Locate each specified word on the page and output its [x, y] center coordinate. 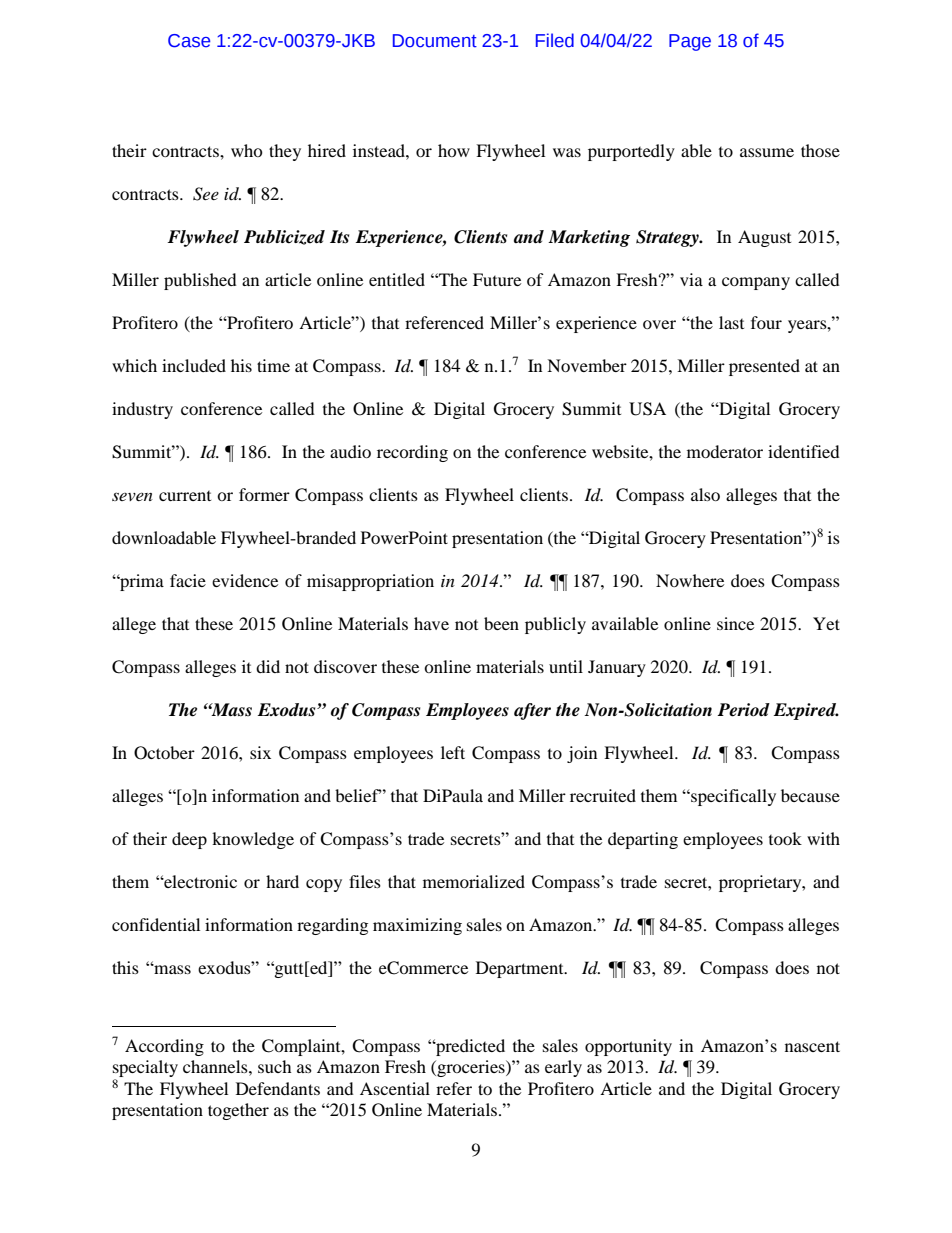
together [238, 1111]
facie [188, 580]
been [501, 623]
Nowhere [690, 580]
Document [435, 41]
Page [690, 42]
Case [189, 41]
